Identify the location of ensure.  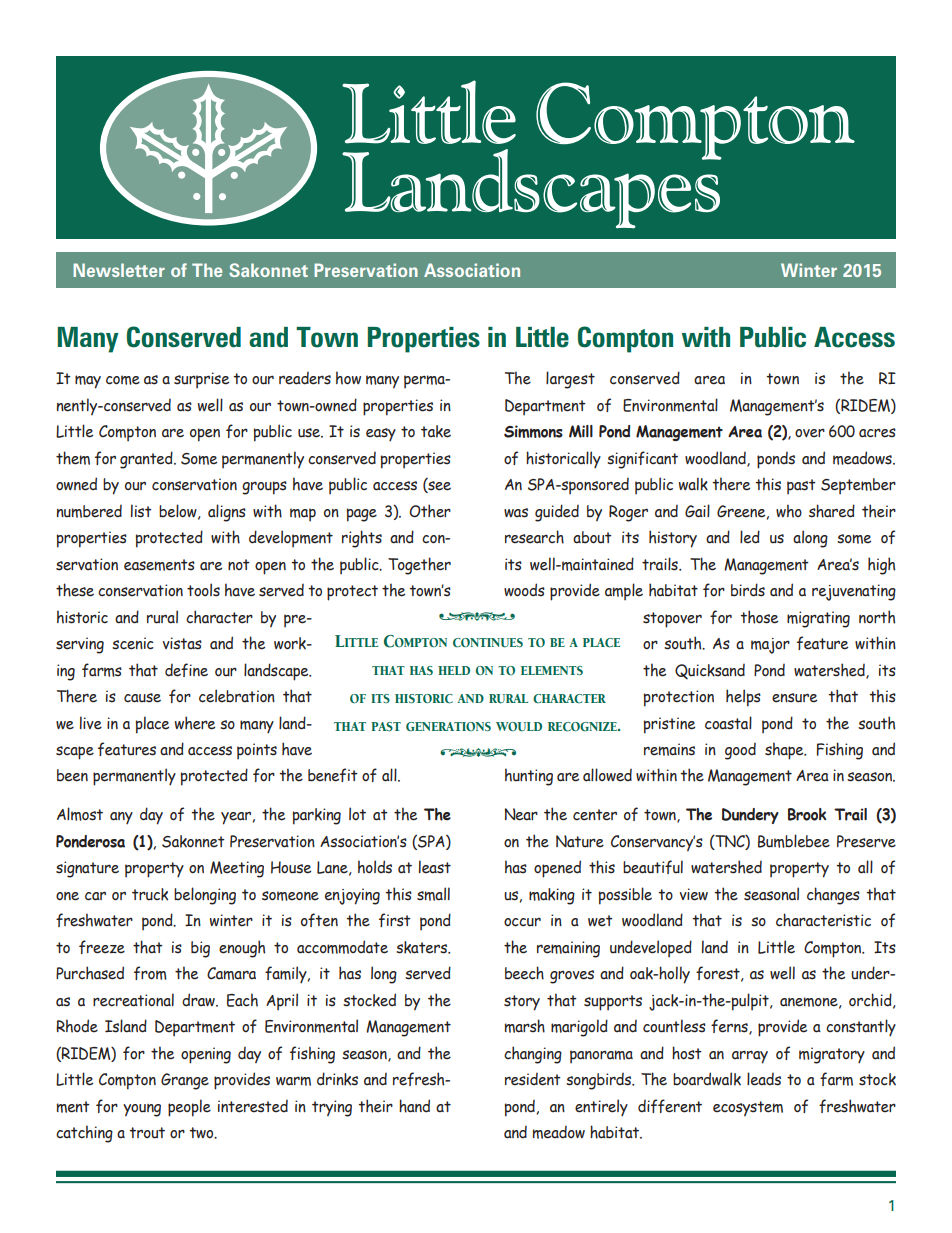
(794, 698).
